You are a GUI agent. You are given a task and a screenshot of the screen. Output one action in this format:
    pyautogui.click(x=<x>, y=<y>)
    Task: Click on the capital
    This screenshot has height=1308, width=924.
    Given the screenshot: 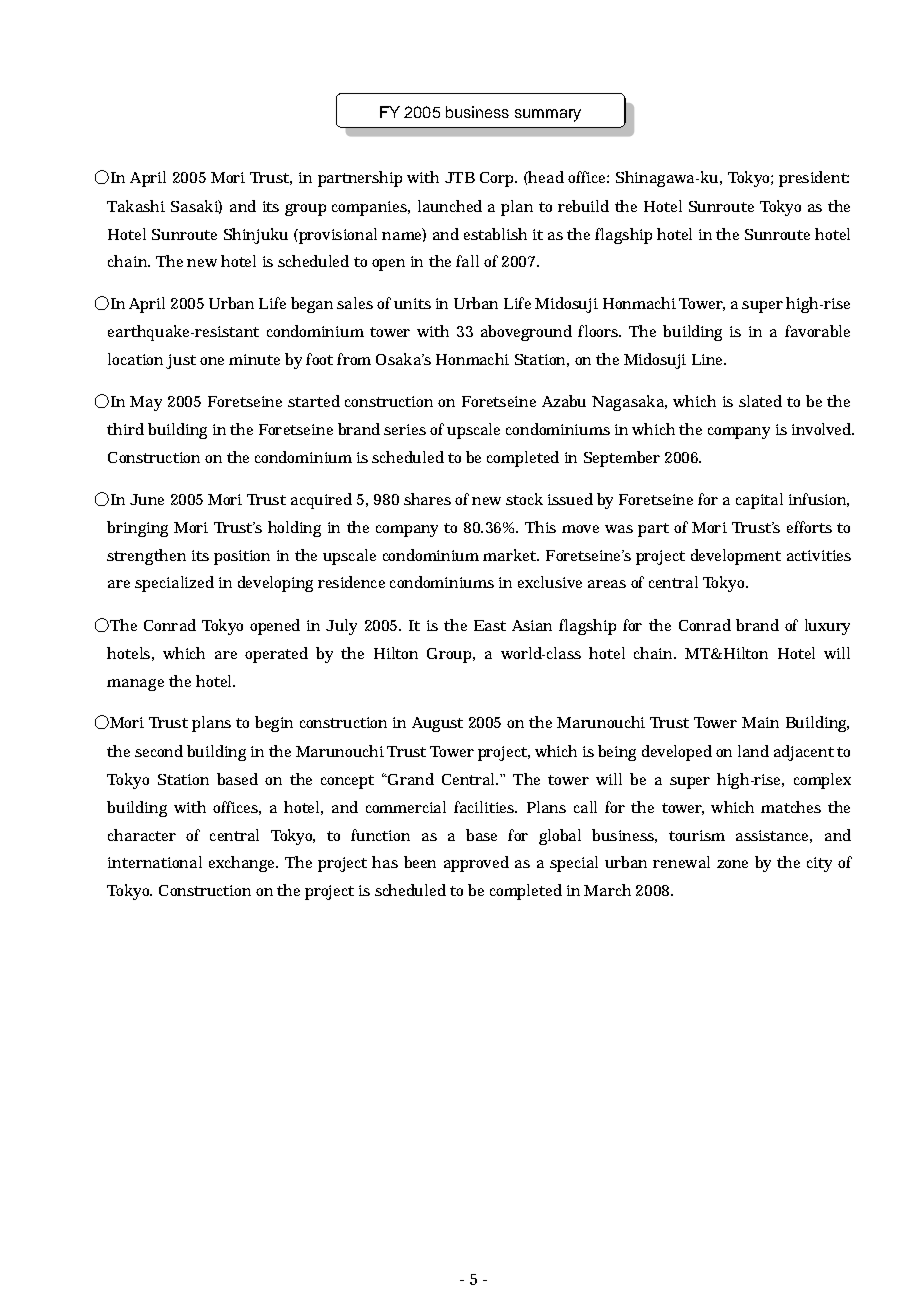 What is the action you would take?
    pyautogui.click(x=759, y=501)
